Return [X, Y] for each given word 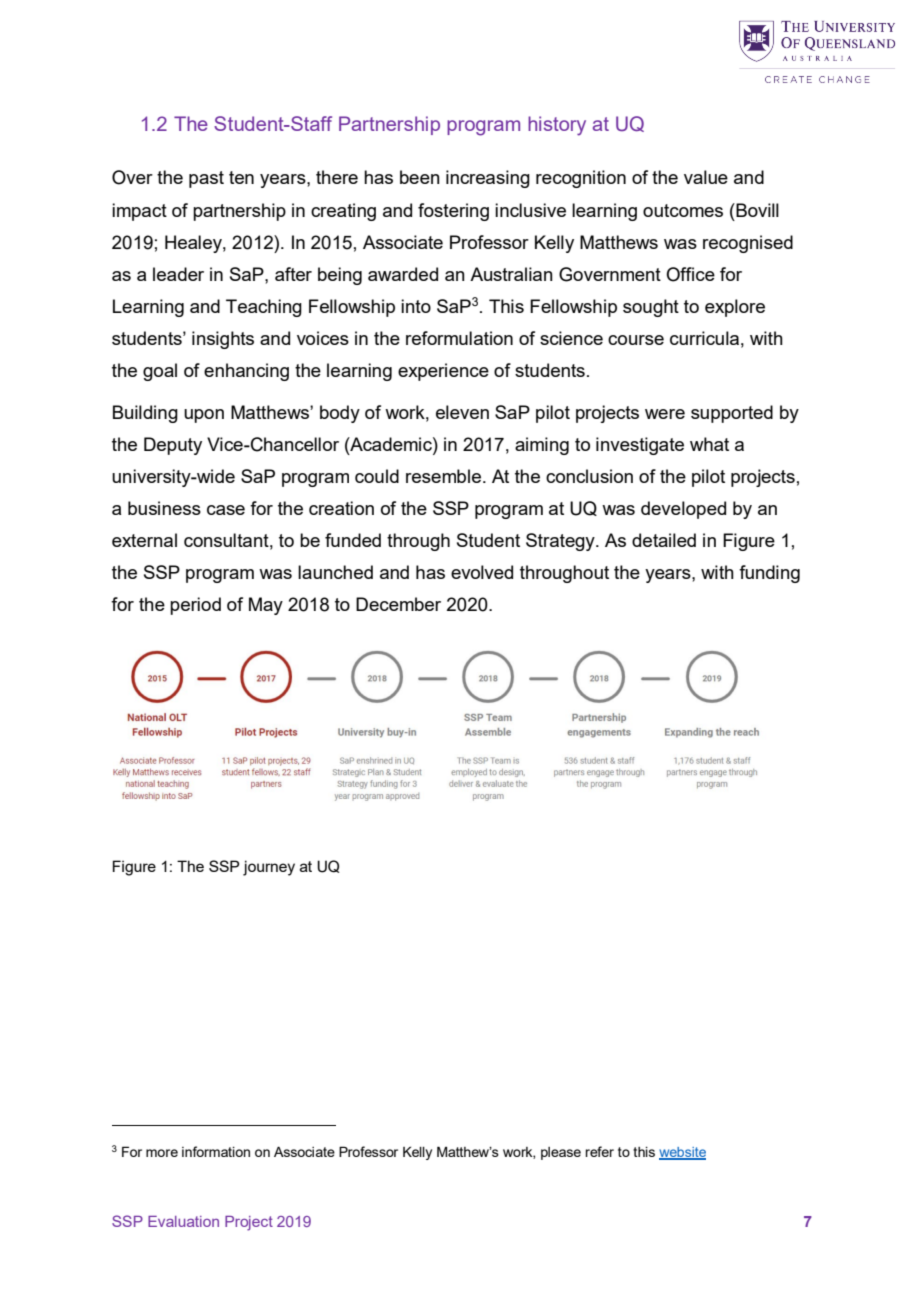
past [206, 179]
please [561, 1153]
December [398, 604]
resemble [445, 476]
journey [269, 868]
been [420, 177]
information [216, 1151]
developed [683, 510]
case [226, 510]
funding [769, 574]
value [706, 177]
